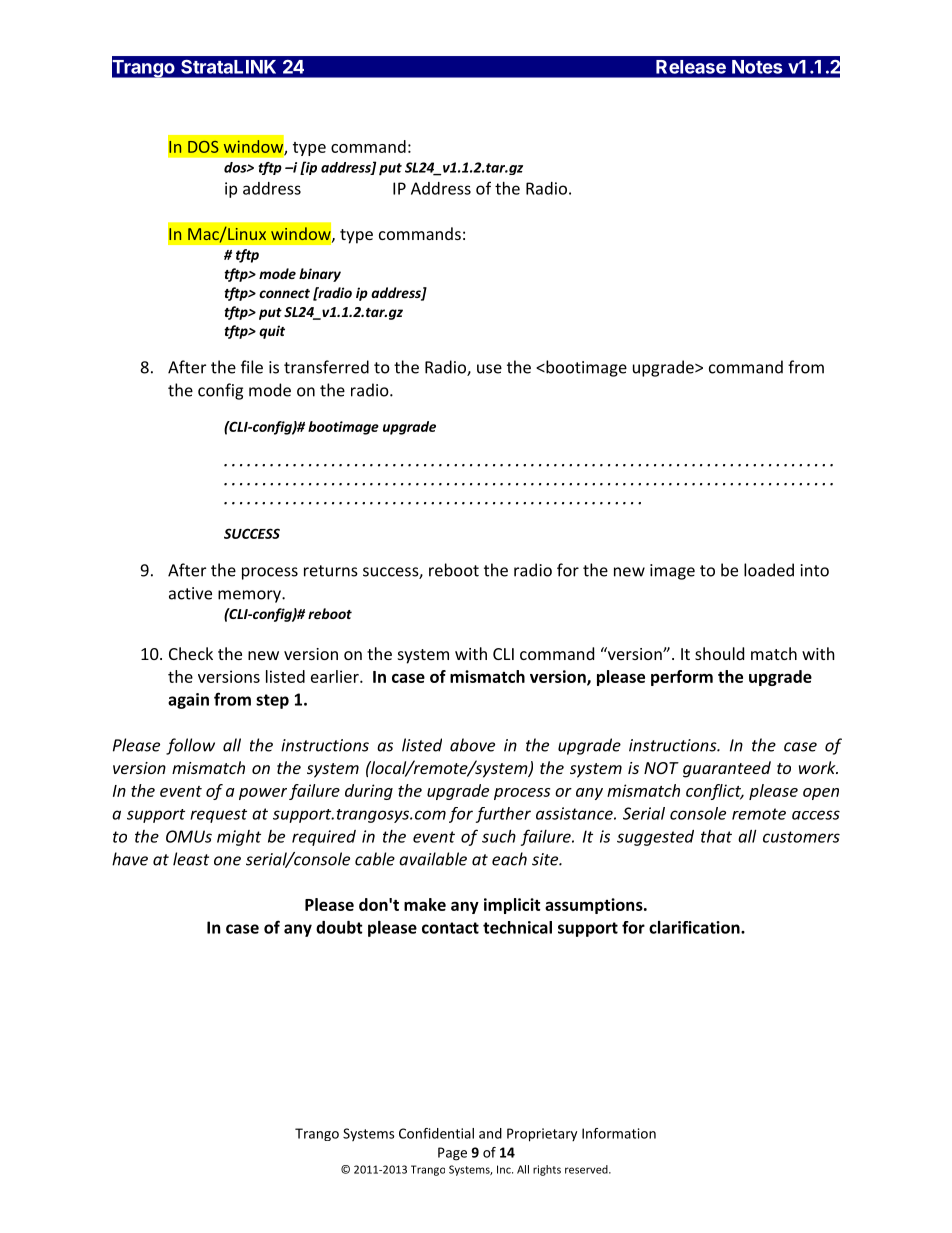 This document has width=952, height=1233. I want to click on active, so click(190, 593).
